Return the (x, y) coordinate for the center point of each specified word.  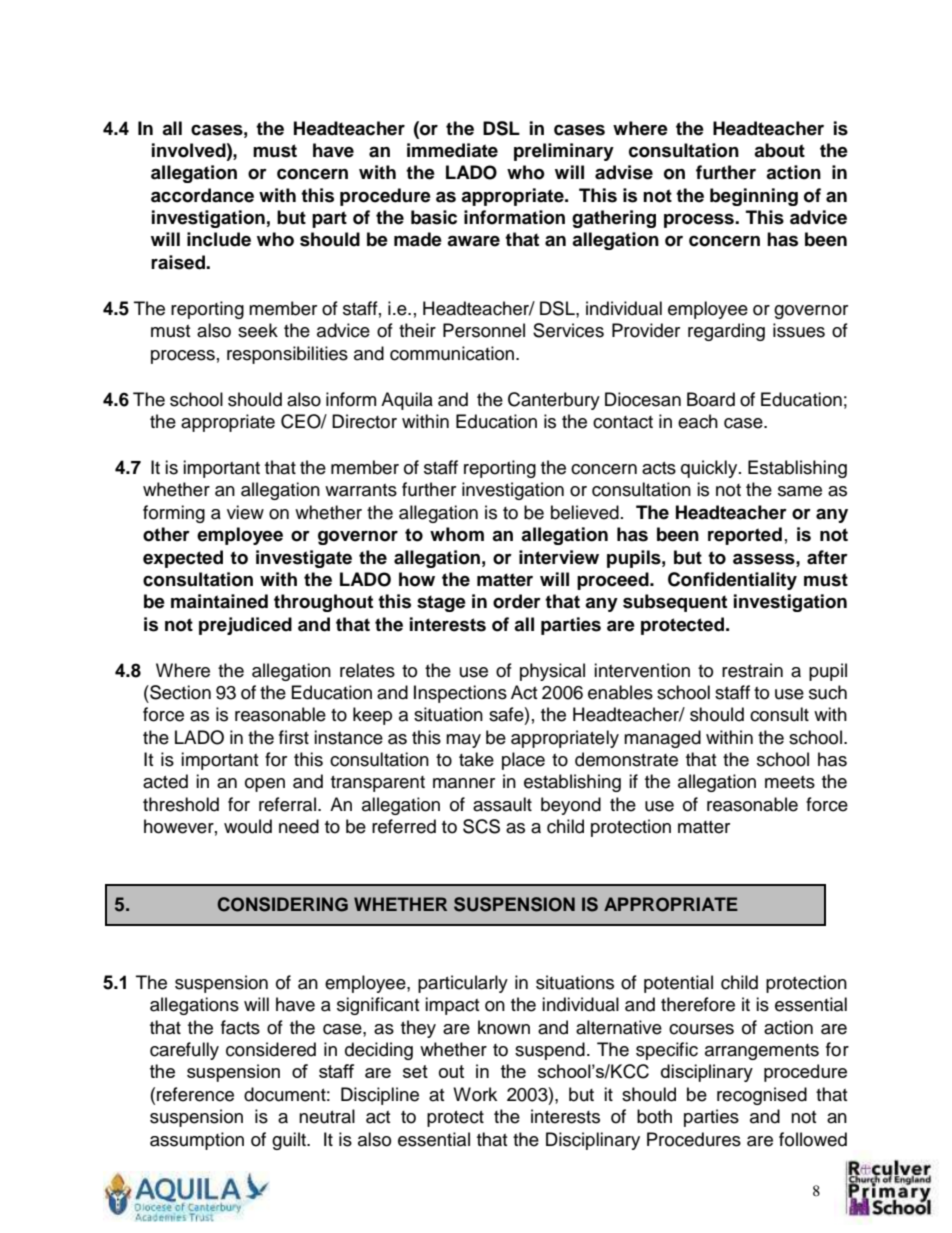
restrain (752, 670)
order (517, 601)
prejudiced (245, 626)
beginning (754, 197)
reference (195, 1094)
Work (475, 1094)
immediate (452, 150)
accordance (202, 195)
